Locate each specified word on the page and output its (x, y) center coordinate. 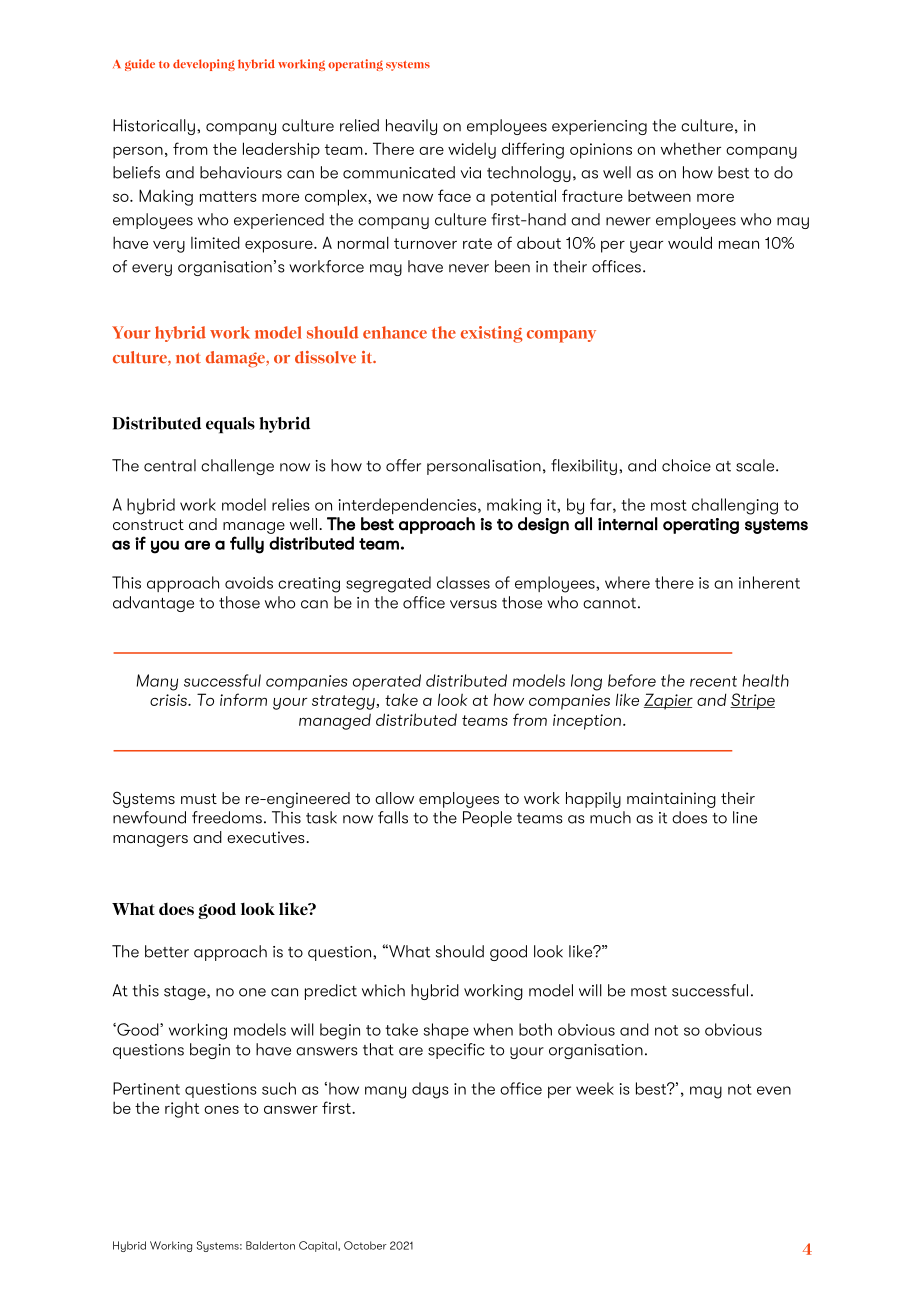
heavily (411, 127)
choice (686, 465)
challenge (237, 467)
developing (204, 65)
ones (221, 1109)
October (365, 1245)
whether (691, 148)
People (487, 819)
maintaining (671, 800)
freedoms (227, 817)
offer (403, 465)
